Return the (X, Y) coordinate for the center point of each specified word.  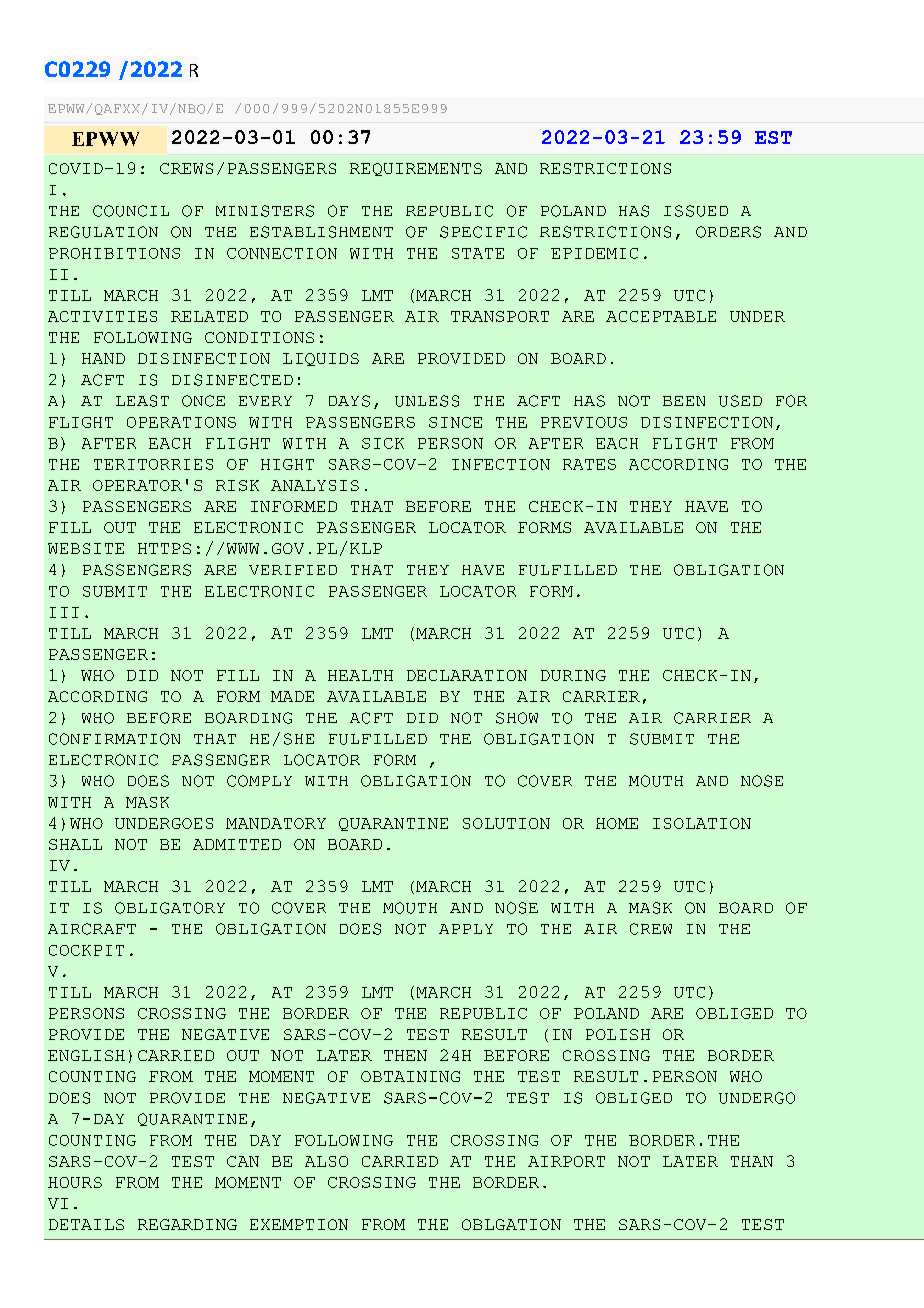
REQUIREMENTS (416, 169)
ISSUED (696, 211)
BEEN (684, 401)
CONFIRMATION (114, 739)
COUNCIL (131, 211)
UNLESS (427, 401)
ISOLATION (702, 823)
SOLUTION (506, 823)
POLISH (618, 1034)
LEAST (142, 401)
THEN (405, 1055)
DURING (573, 675)
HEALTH (360, 675)
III (64, 612)
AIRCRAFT (92, 929)
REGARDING (187, 1224)
